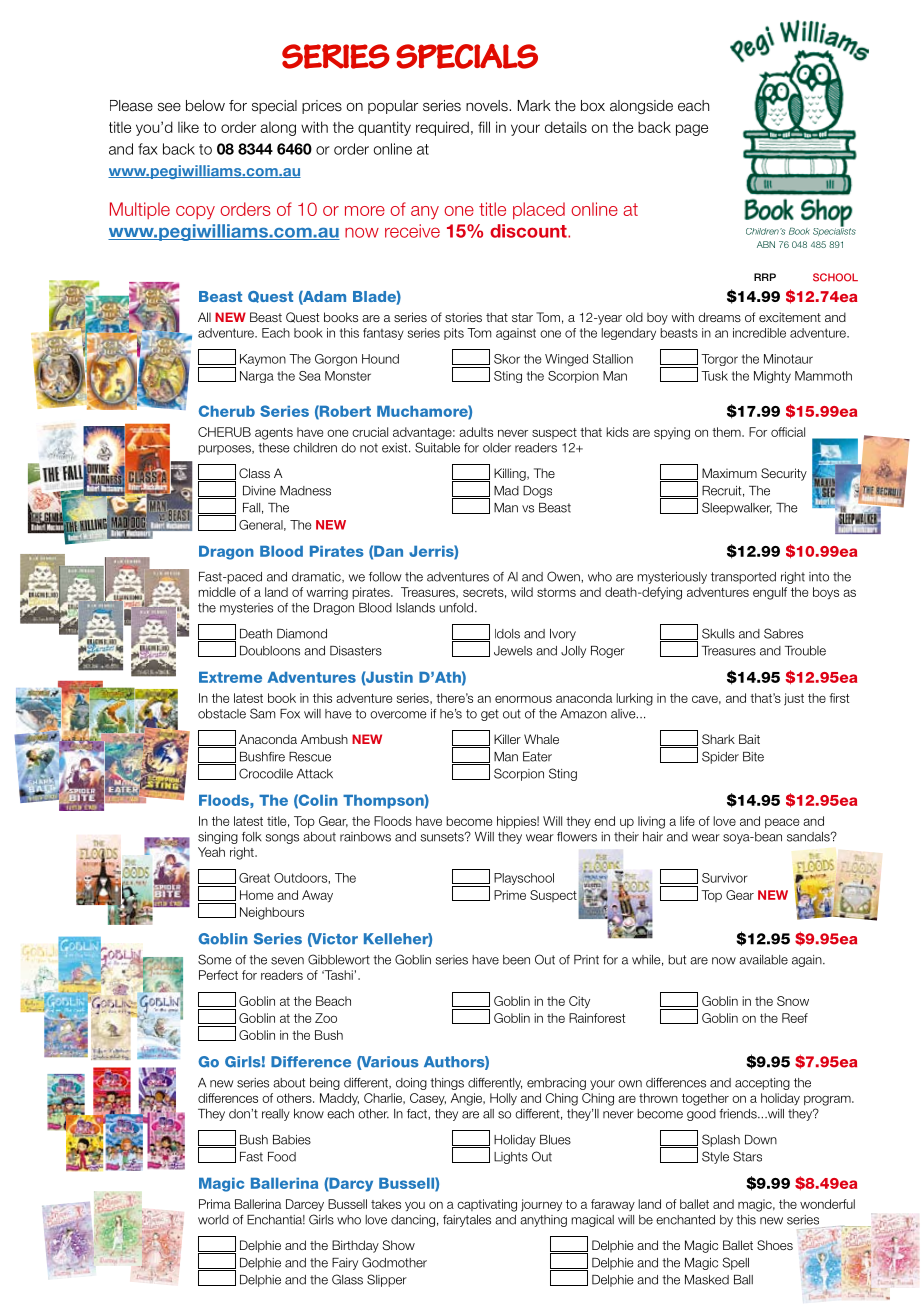 The height and width of the document is (1308, 924). What do you see at coordinates (225, 450) in the document?
I see `purposes` at bounding box center [225, 450].
